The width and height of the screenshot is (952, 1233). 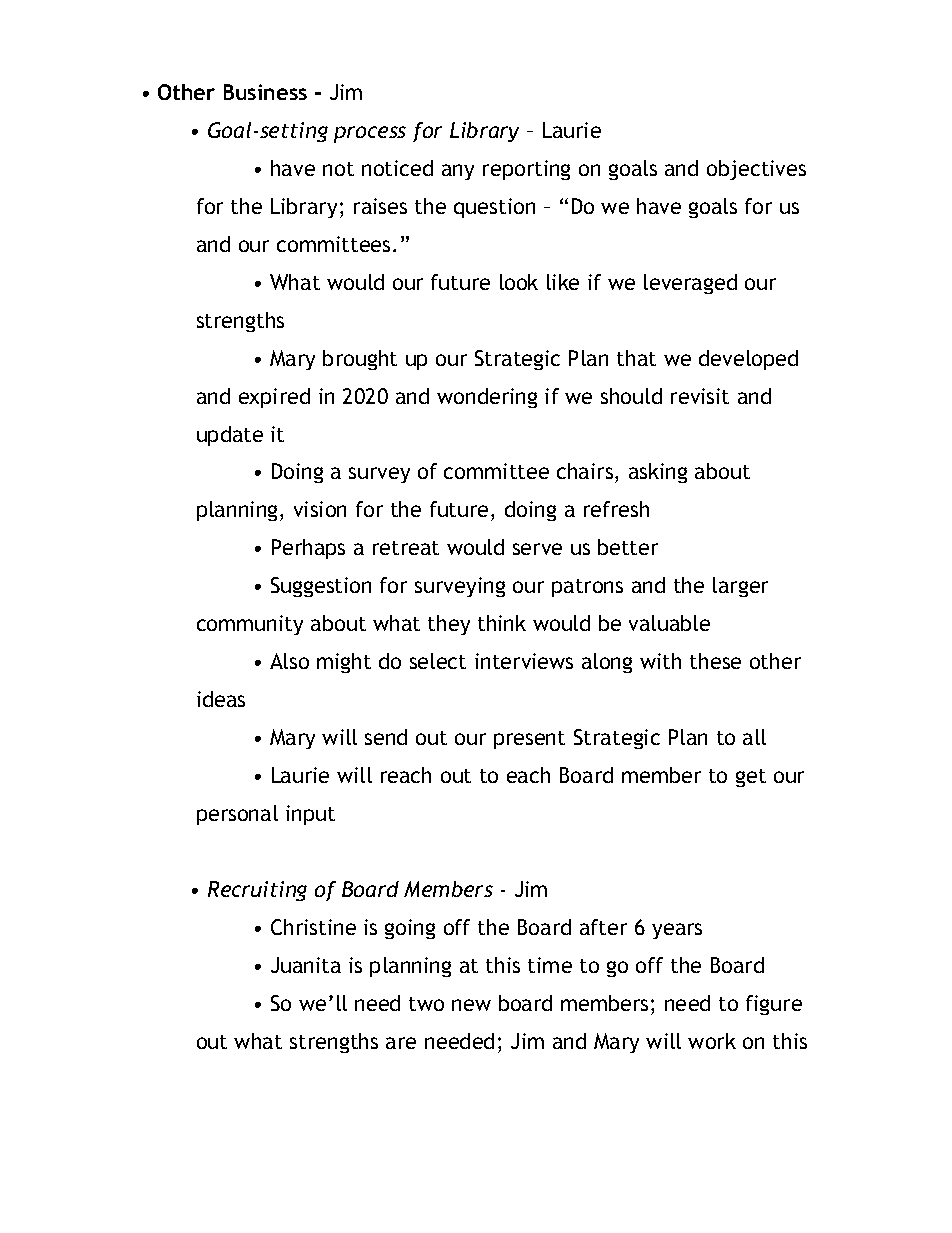 What do you see at coordinates (740, 587) in the screenshot?
I see `larger` at bounding box center [740, 587].
